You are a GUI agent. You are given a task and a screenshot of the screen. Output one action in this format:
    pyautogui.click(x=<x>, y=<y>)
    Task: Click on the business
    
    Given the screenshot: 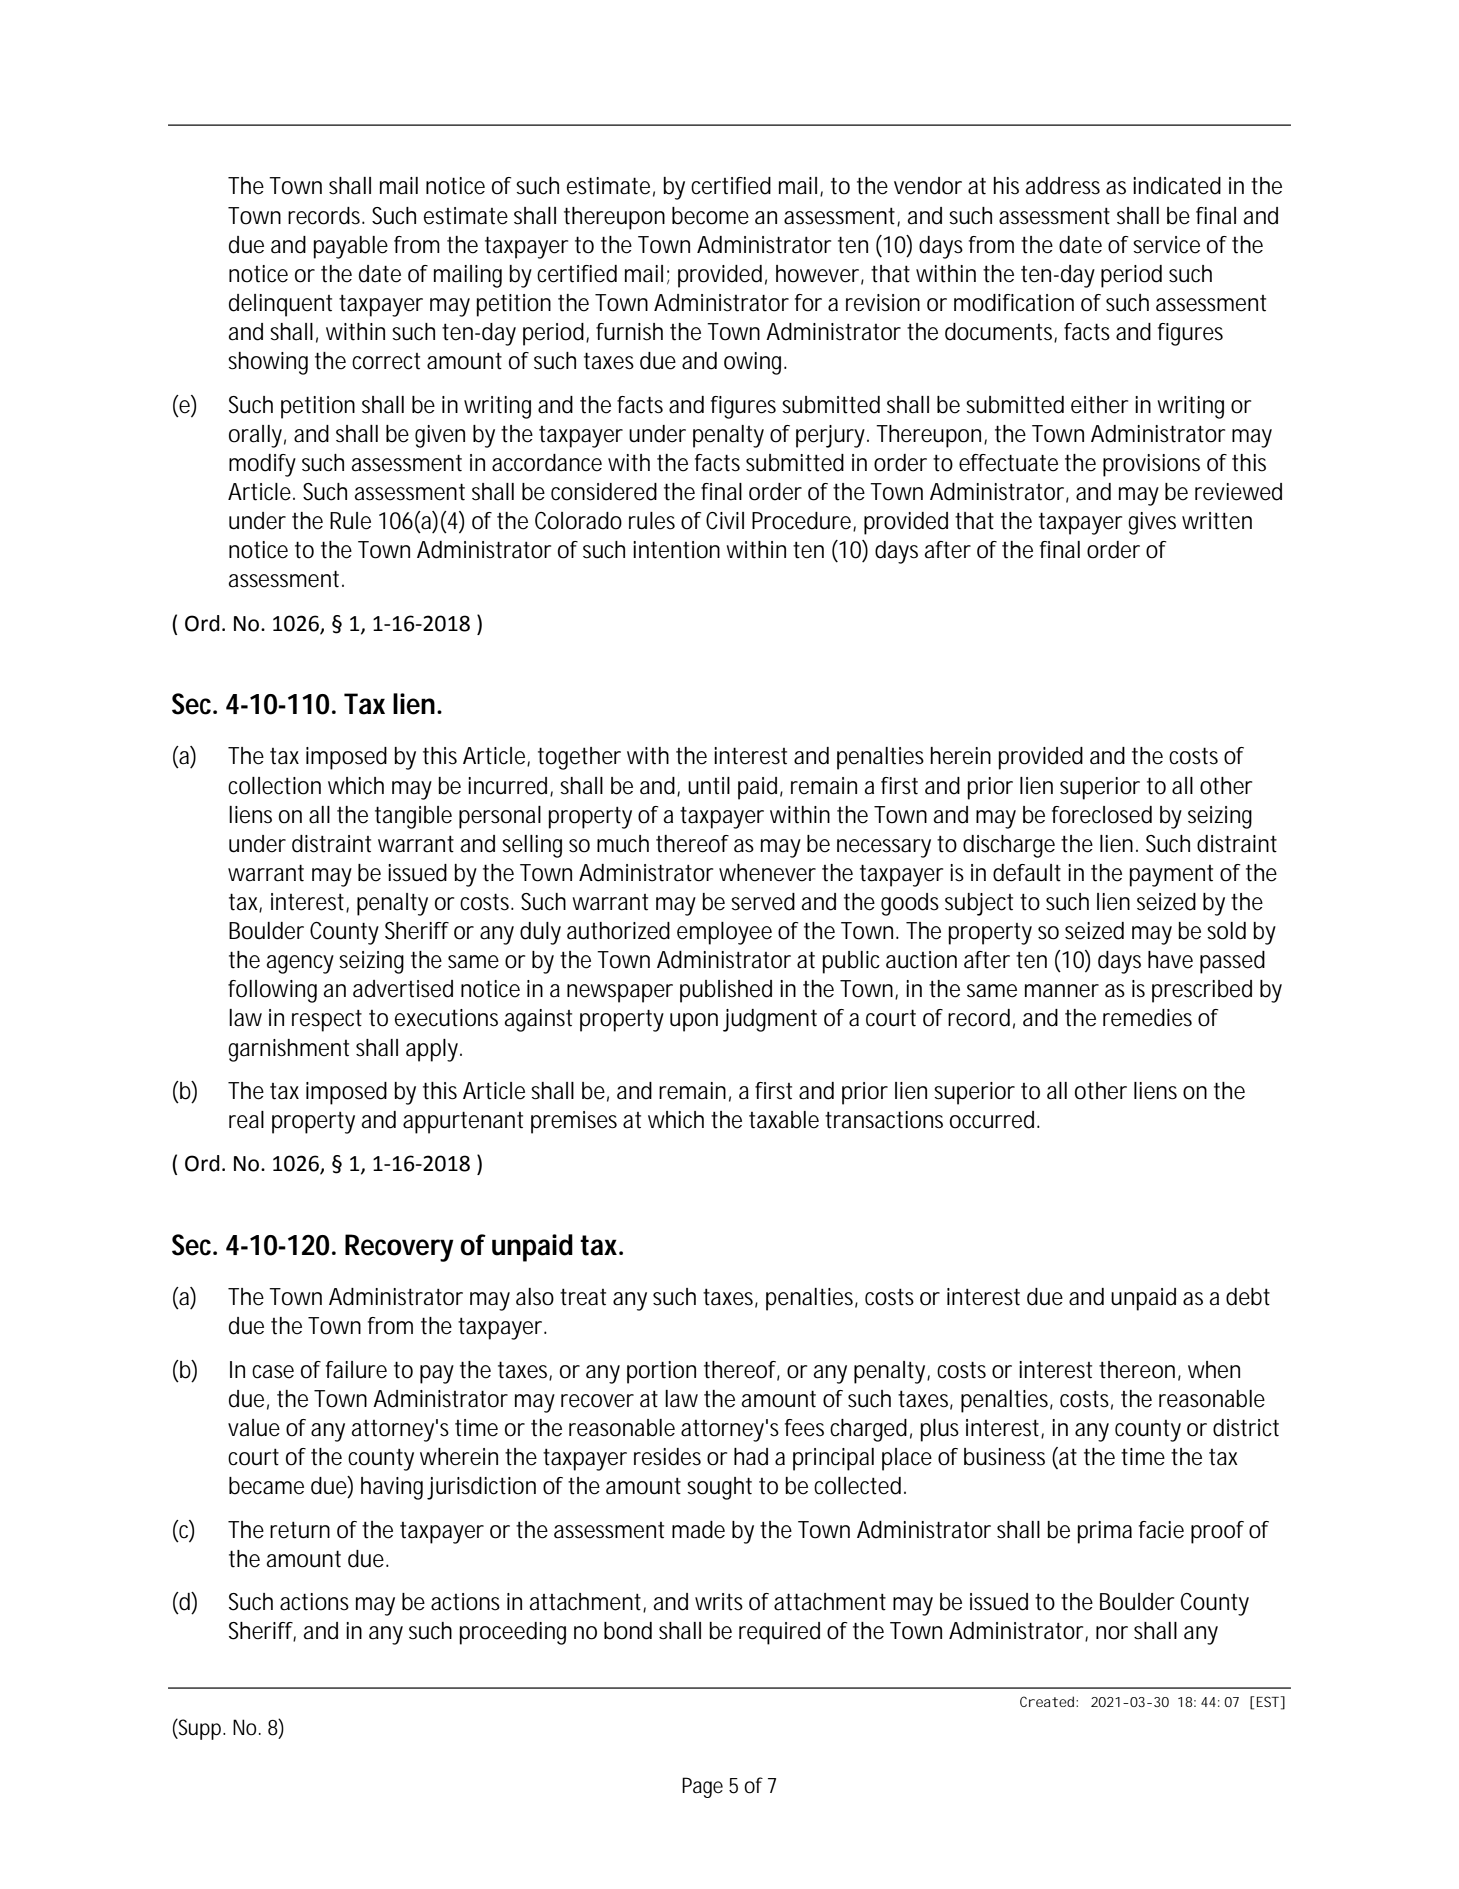 What is the action you would take?
    pyautogui.click(x=1004, y=1457)
